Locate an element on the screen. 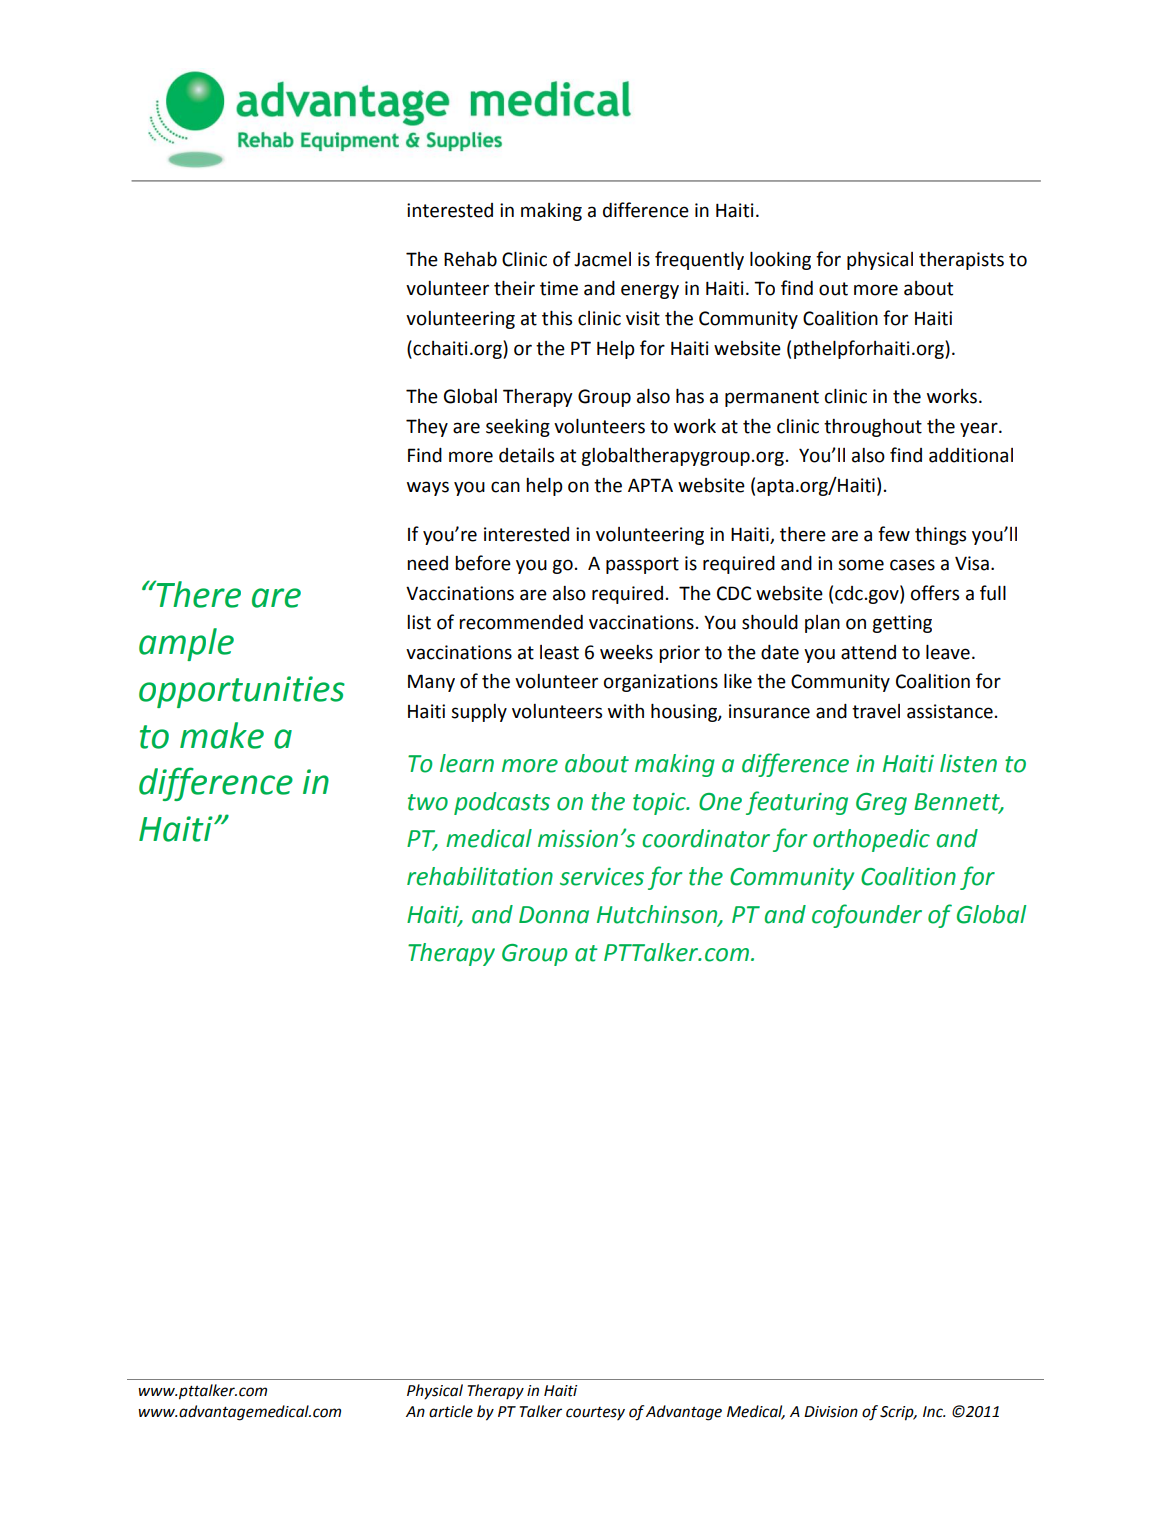 The height and width of the screenshot is (1516, 1171). least is located at coordinates (559, 652).
